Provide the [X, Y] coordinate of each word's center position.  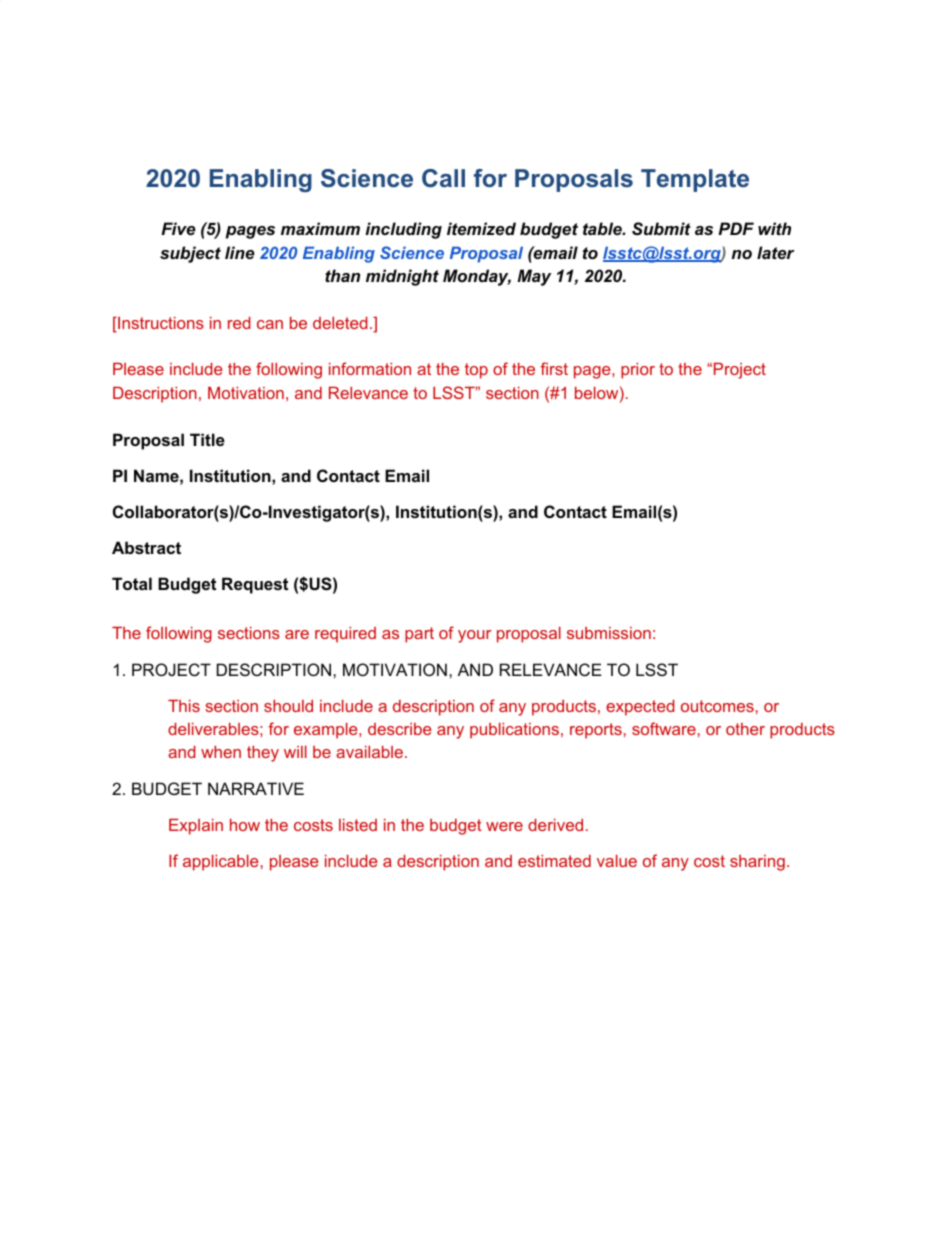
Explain [196, 827]
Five [178, 228]
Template [695, 180]
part [419, 635]
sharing [757, 863]
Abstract [146, 547]
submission [609, 633]
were [504, 826]
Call [443, 178]
